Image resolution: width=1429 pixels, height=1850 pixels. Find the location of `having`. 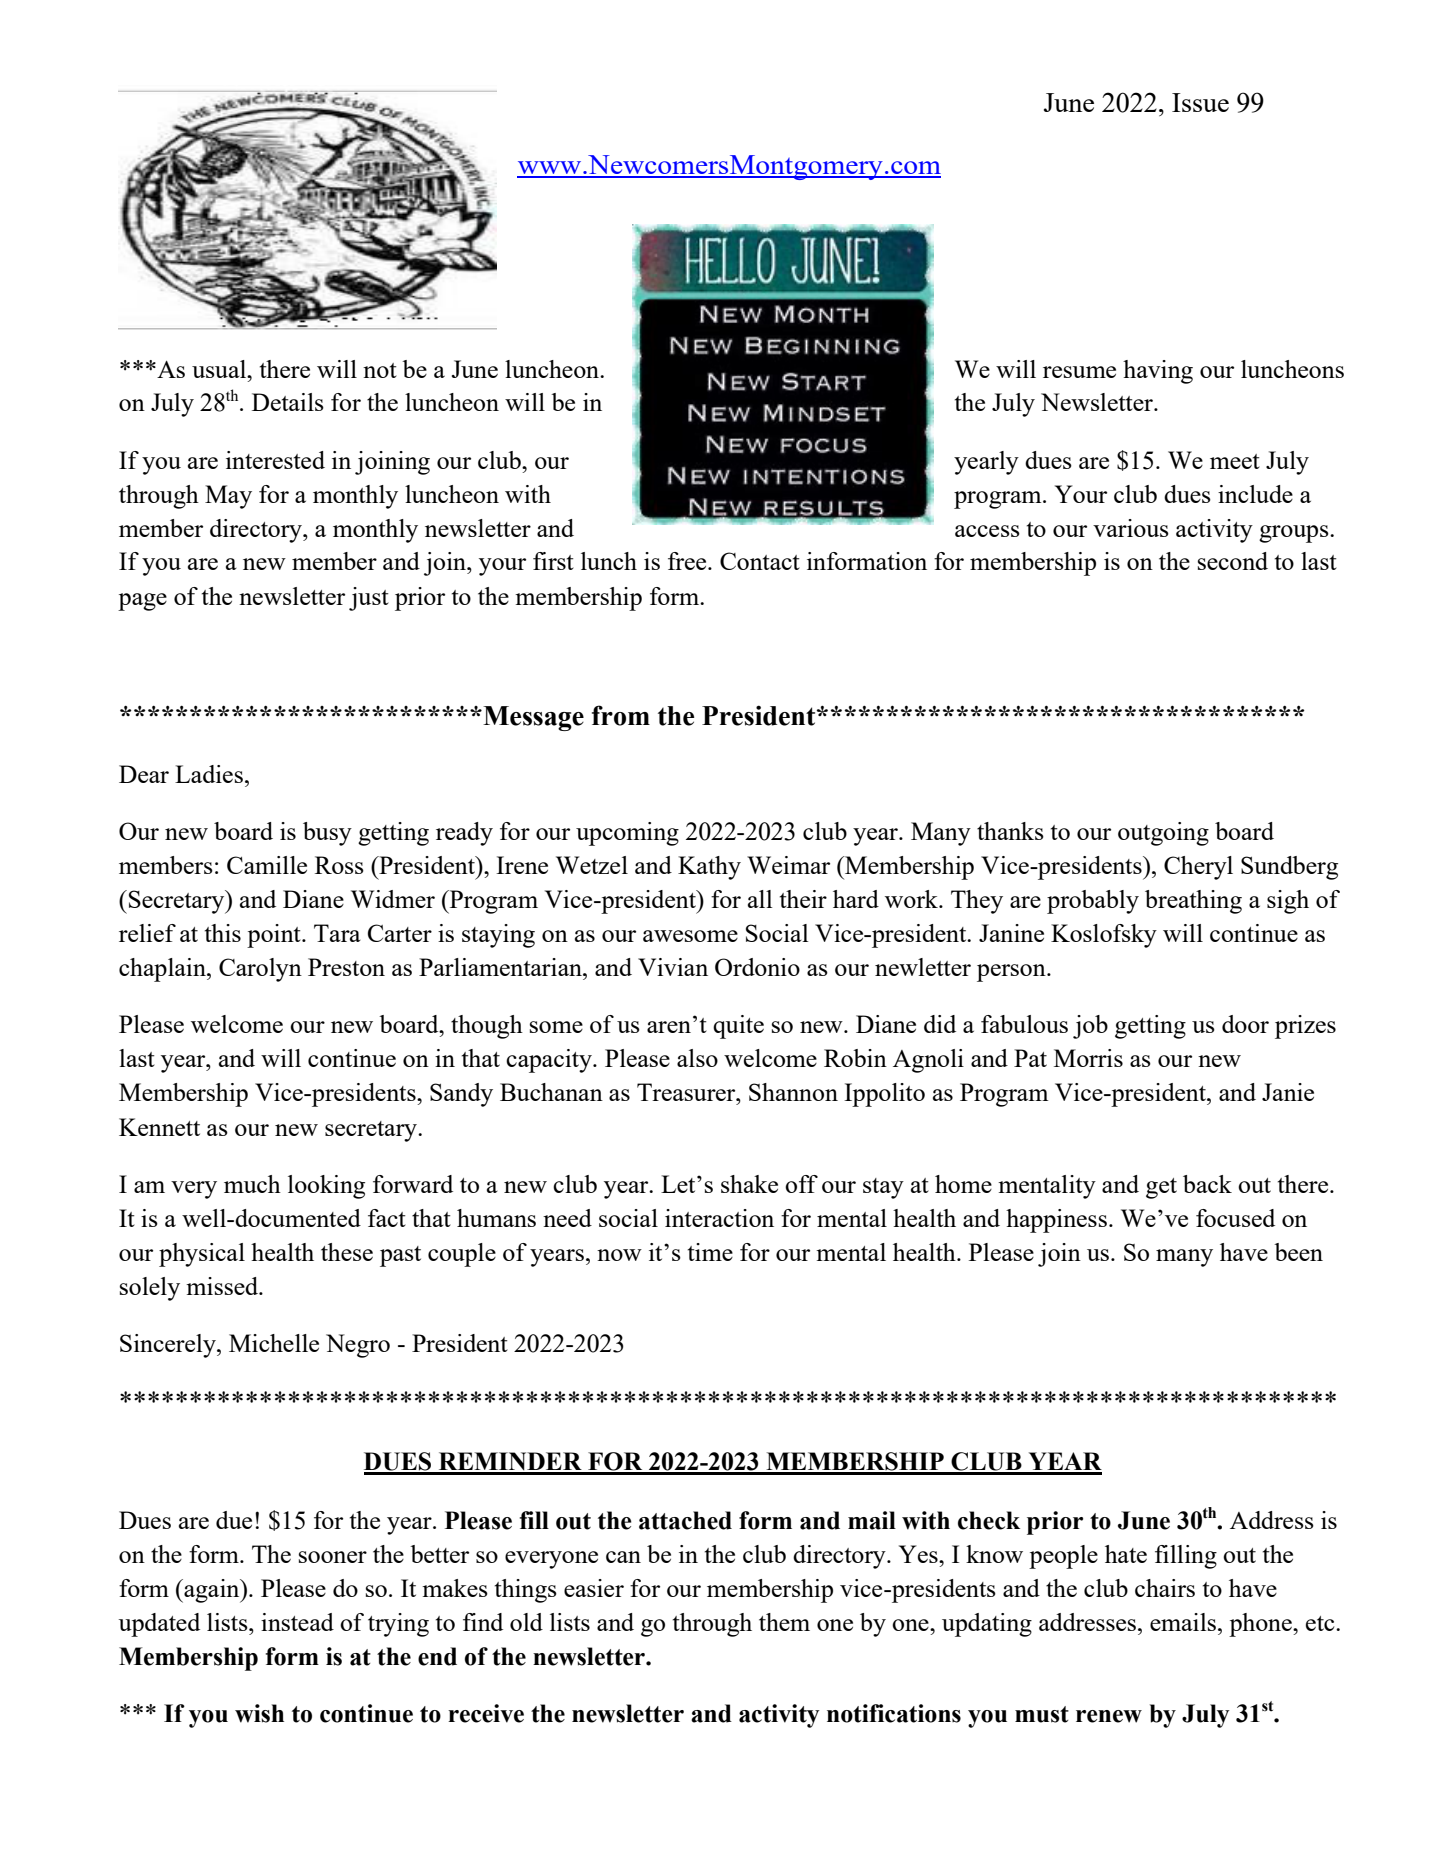

having is located at coordinates (1158, 372).
